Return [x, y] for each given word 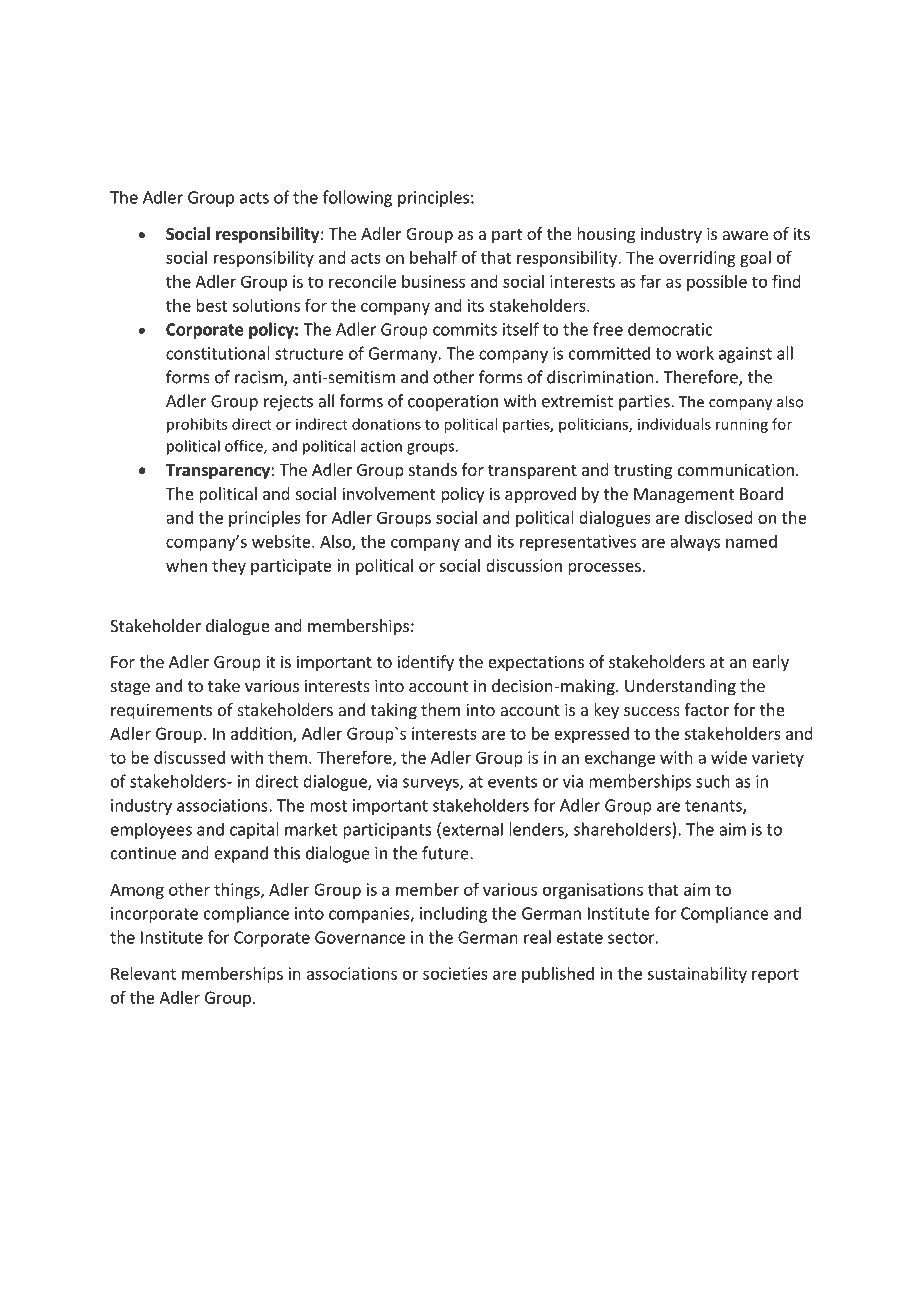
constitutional [218, 353]
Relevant [143, 973]
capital [254, 830]
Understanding [680, 687]
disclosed [719, 517]
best [212, 305]
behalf [433, 257]
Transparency [219, 472]
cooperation [453, 403]
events [512, 782]
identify [425, 663]
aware [745, 235]
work [695, 353]
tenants [714, 807]
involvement [388, 493]
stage [130, 688]
